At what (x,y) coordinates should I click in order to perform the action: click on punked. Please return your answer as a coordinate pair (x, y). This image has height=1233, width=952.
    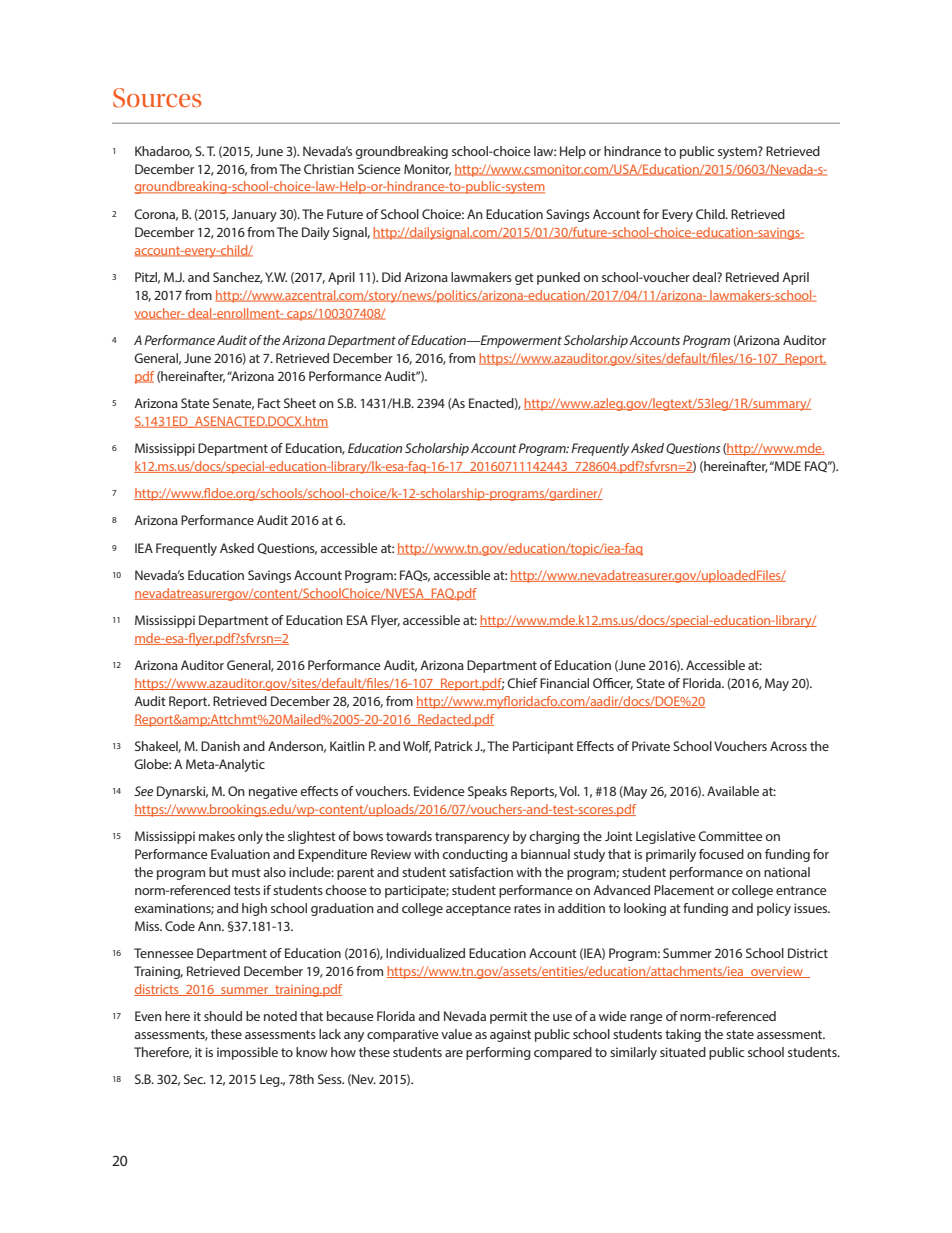
    Looking at the image, I should click on (558, 278).
